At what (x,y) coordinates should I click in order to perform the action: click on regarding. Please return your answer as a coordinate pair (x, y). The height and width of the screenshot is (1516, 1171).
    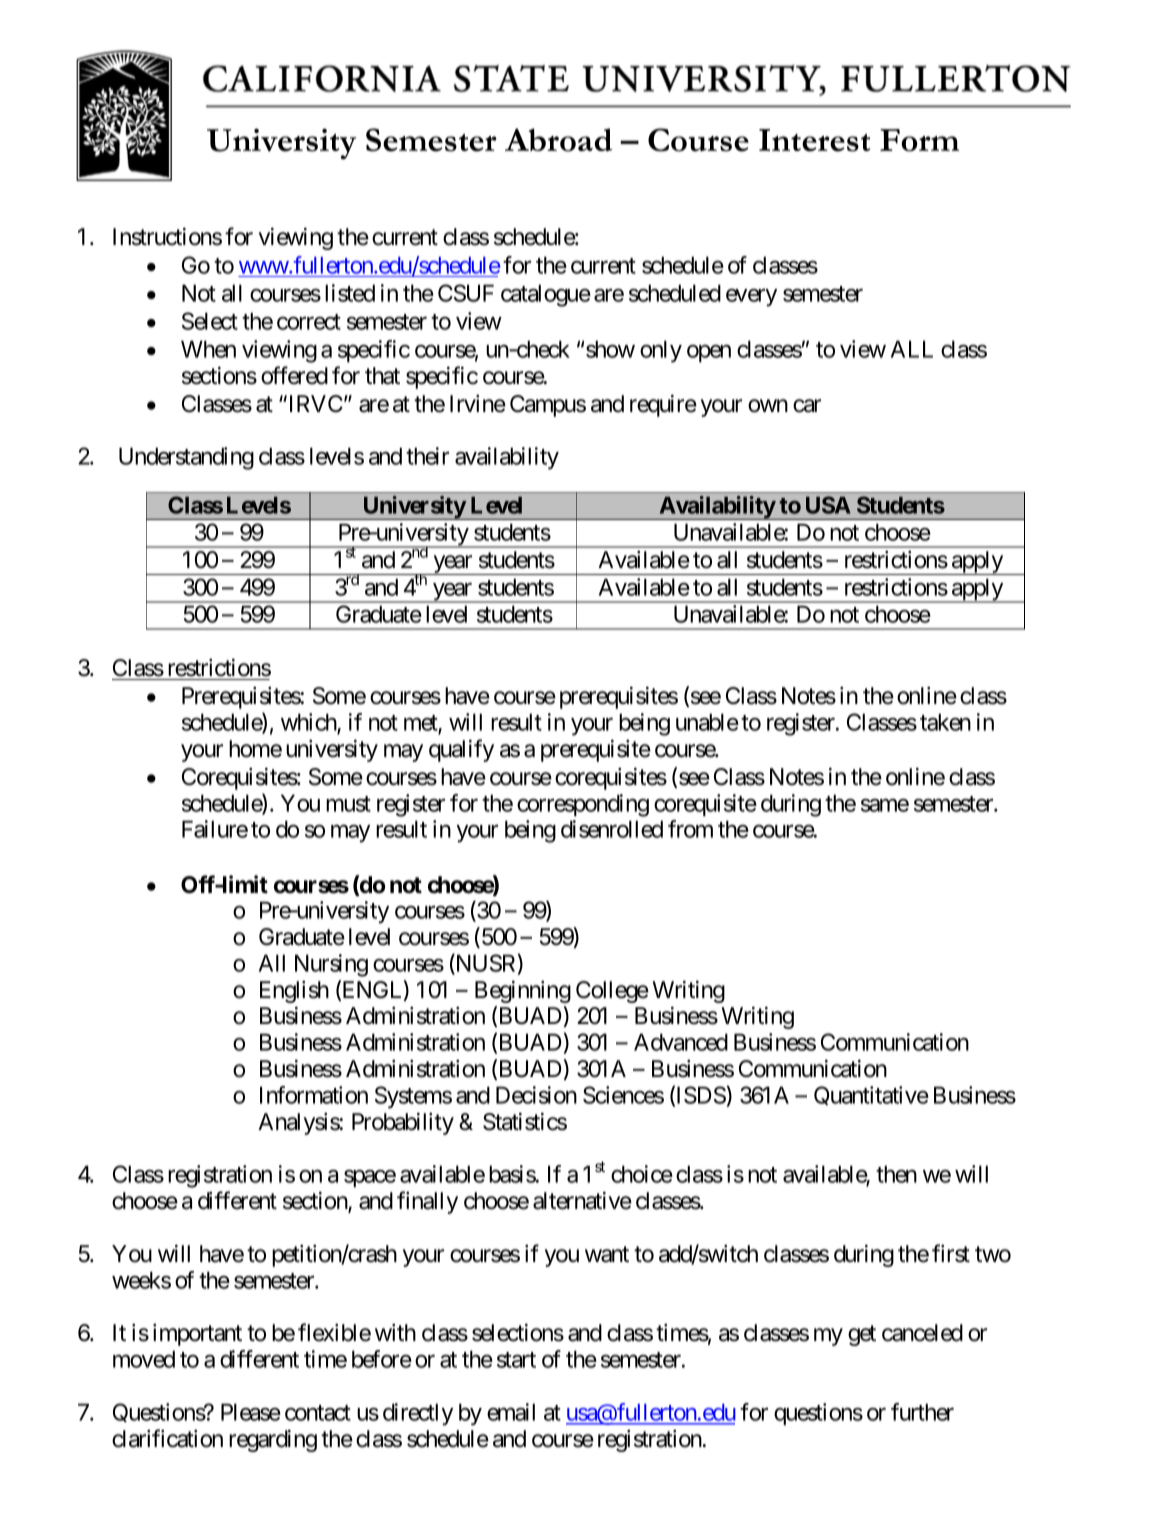
    Looking at the image, I should click on (273, 1440).
